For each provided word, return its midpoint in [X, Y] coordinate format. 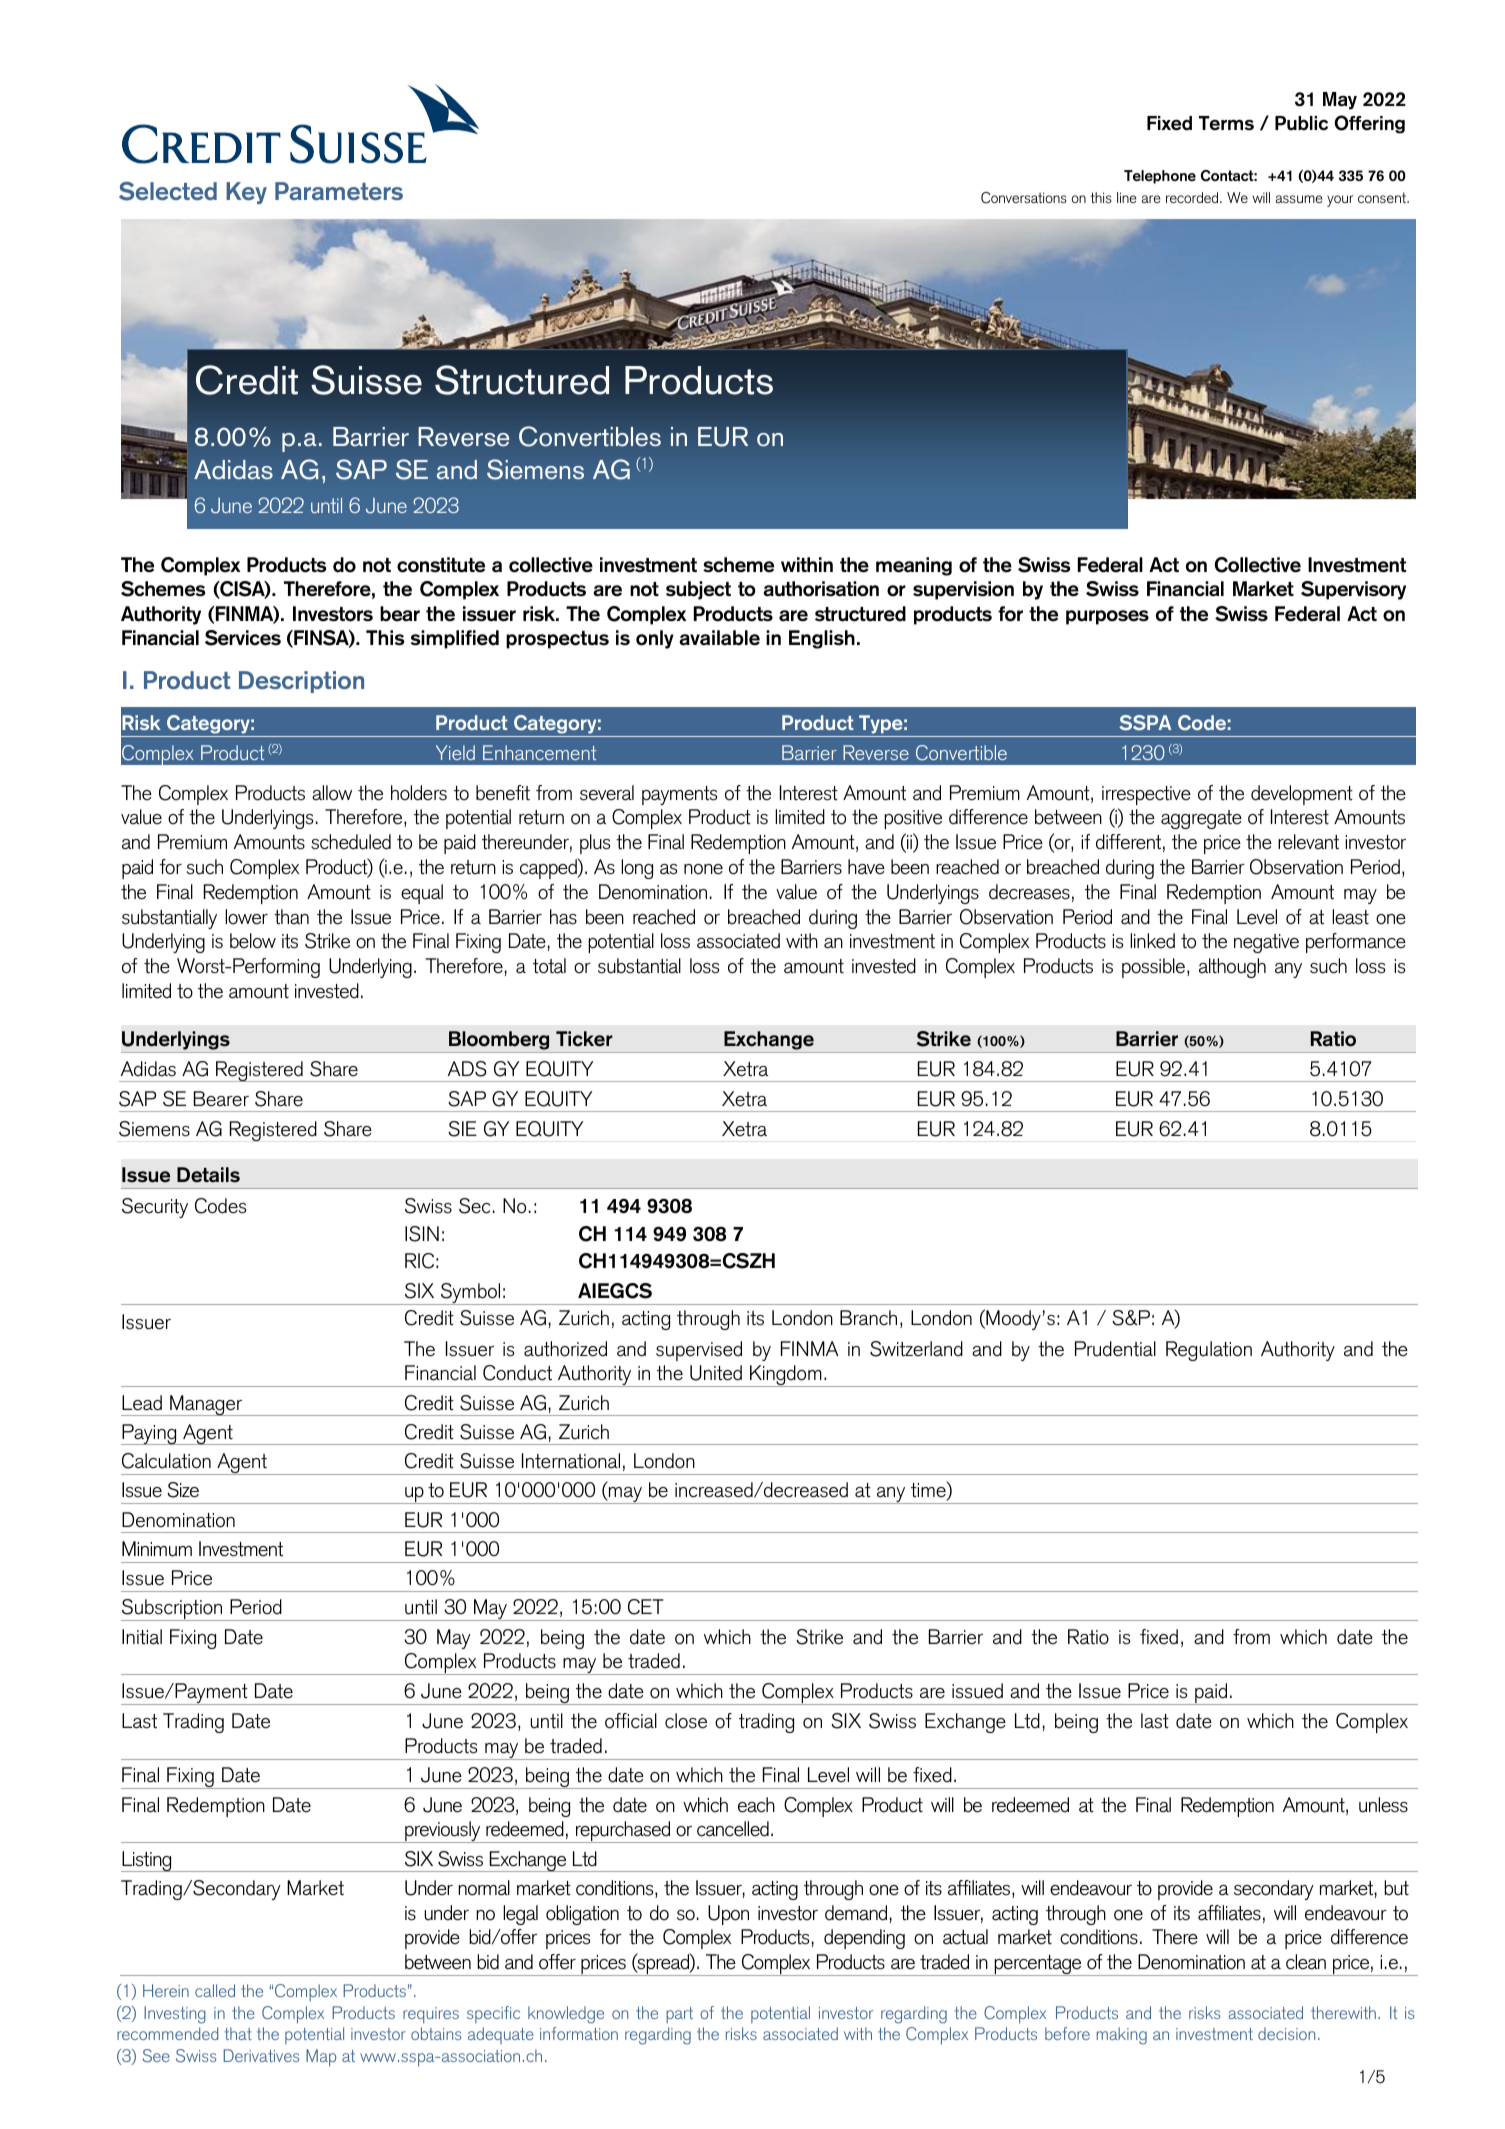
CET [646, 1607]
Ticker [584, 1039]
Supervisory [1353, 590]
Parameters [339, 191]
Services [243, 638]
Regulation [1209, 1351]
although [1232, 968]
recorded [1193, 197]
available [719, 638]
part [679, 2015]
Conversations [1024, 198]
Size [183, 1490]
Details [208, 1175]
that [238, 2033]
